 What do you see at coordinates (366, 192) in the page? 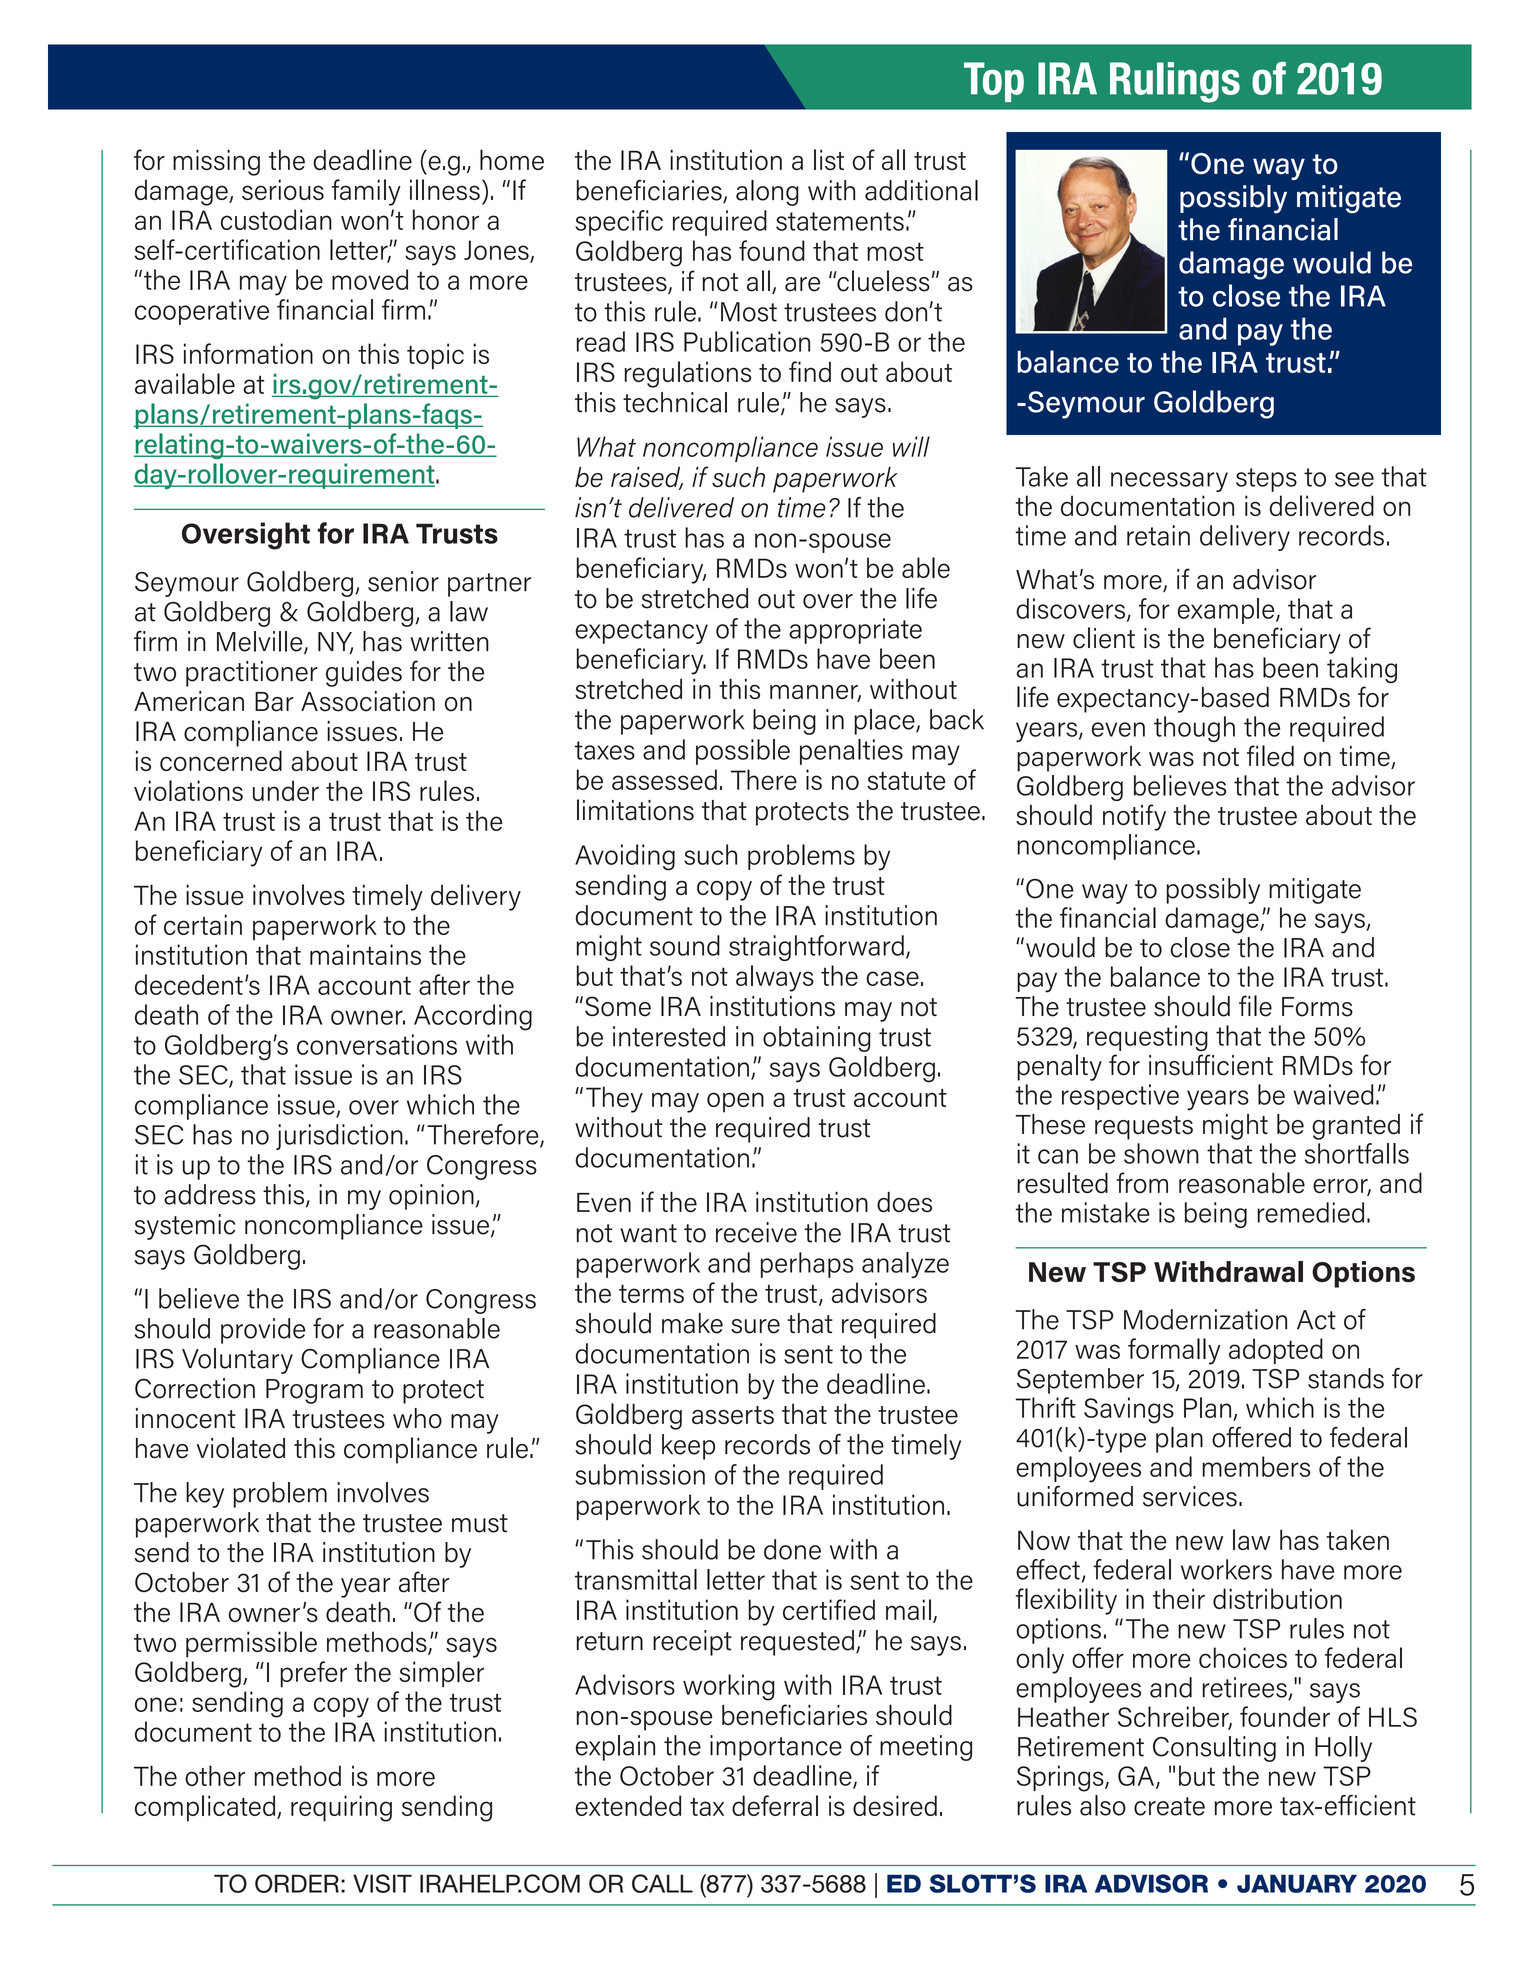
I see `family` at bounding box center [366, 192].
